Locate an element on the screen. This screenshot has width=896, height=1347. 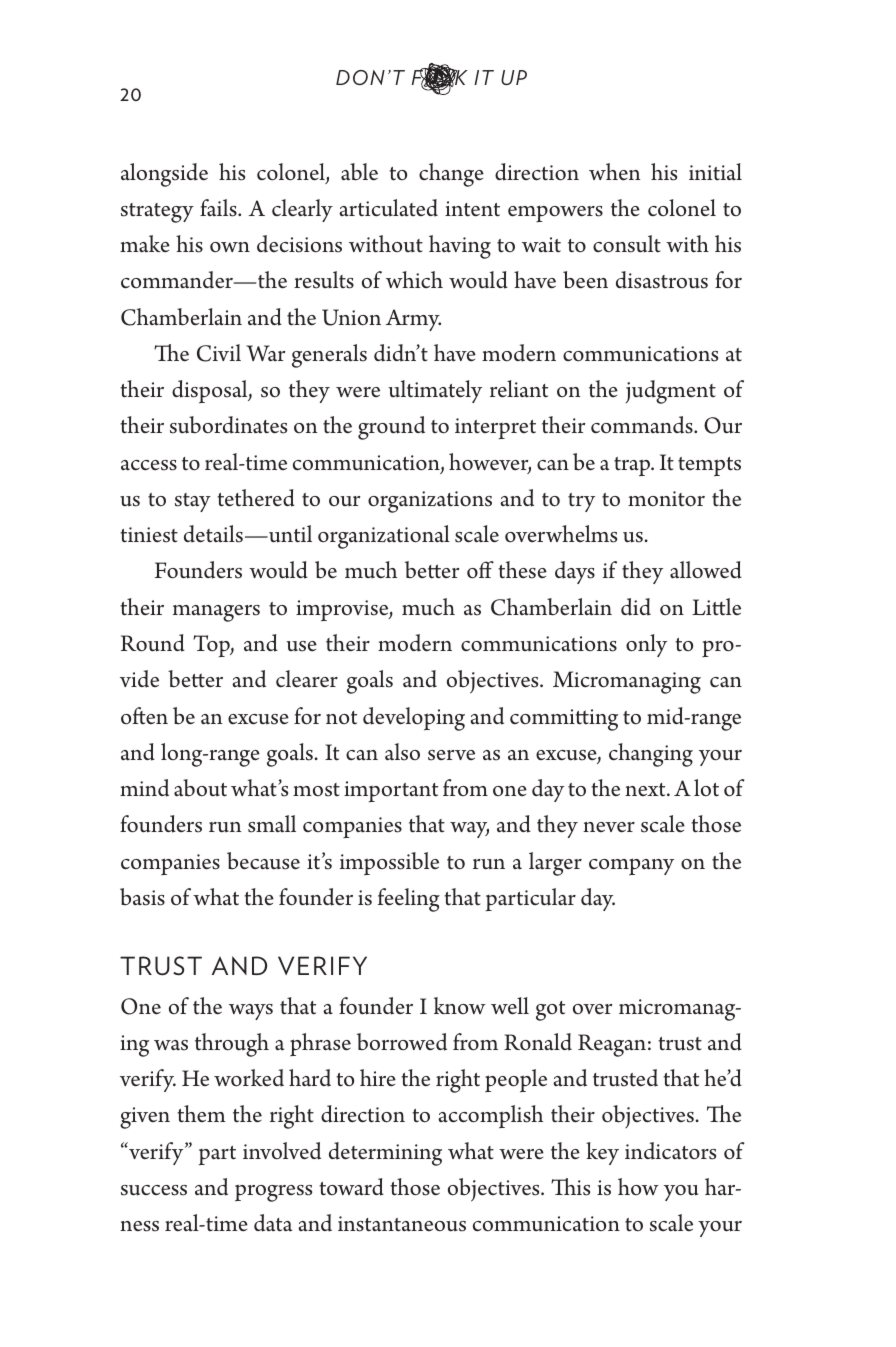
only is located at coordinates (646, 645).
